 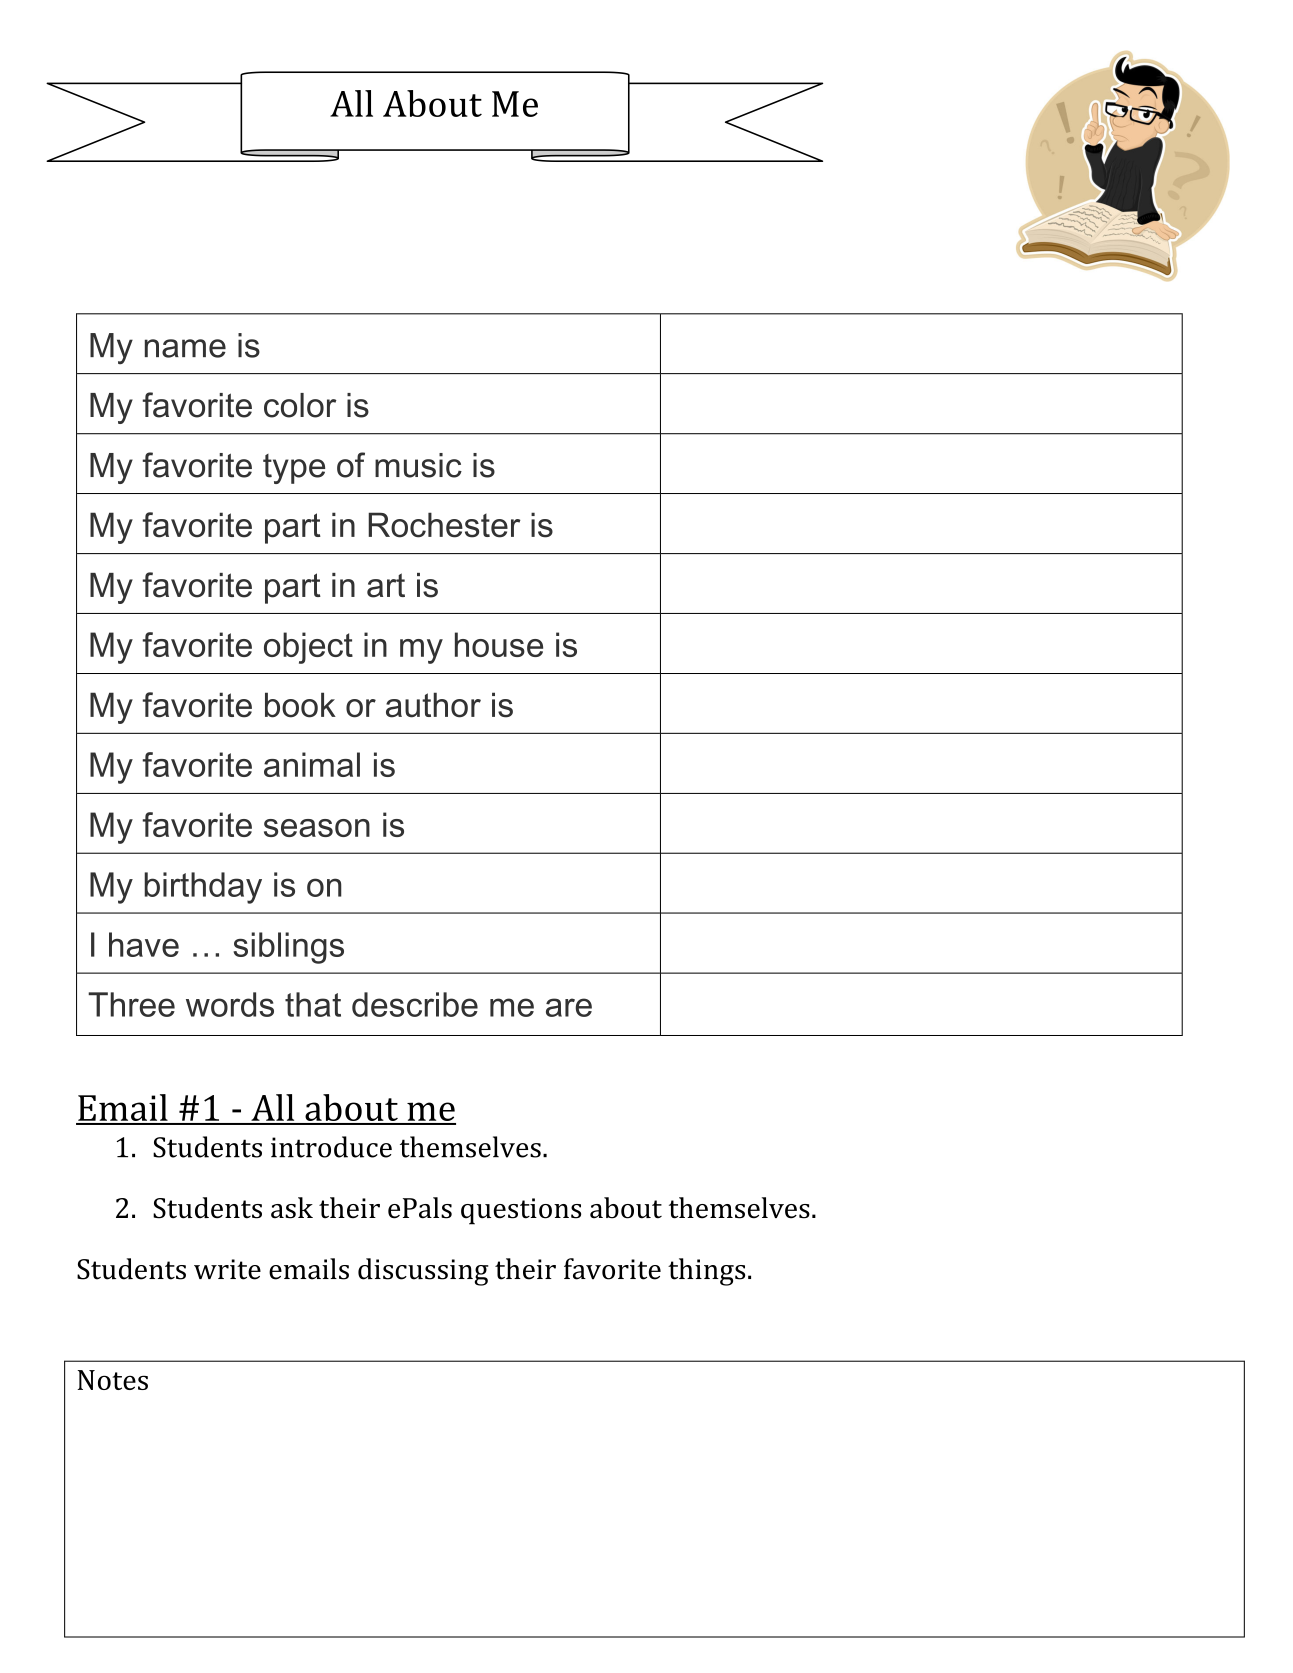 What do you see at coordinates (706, 1272) in the screenshot?
I see `things` at bounding box center [706, 1272].
